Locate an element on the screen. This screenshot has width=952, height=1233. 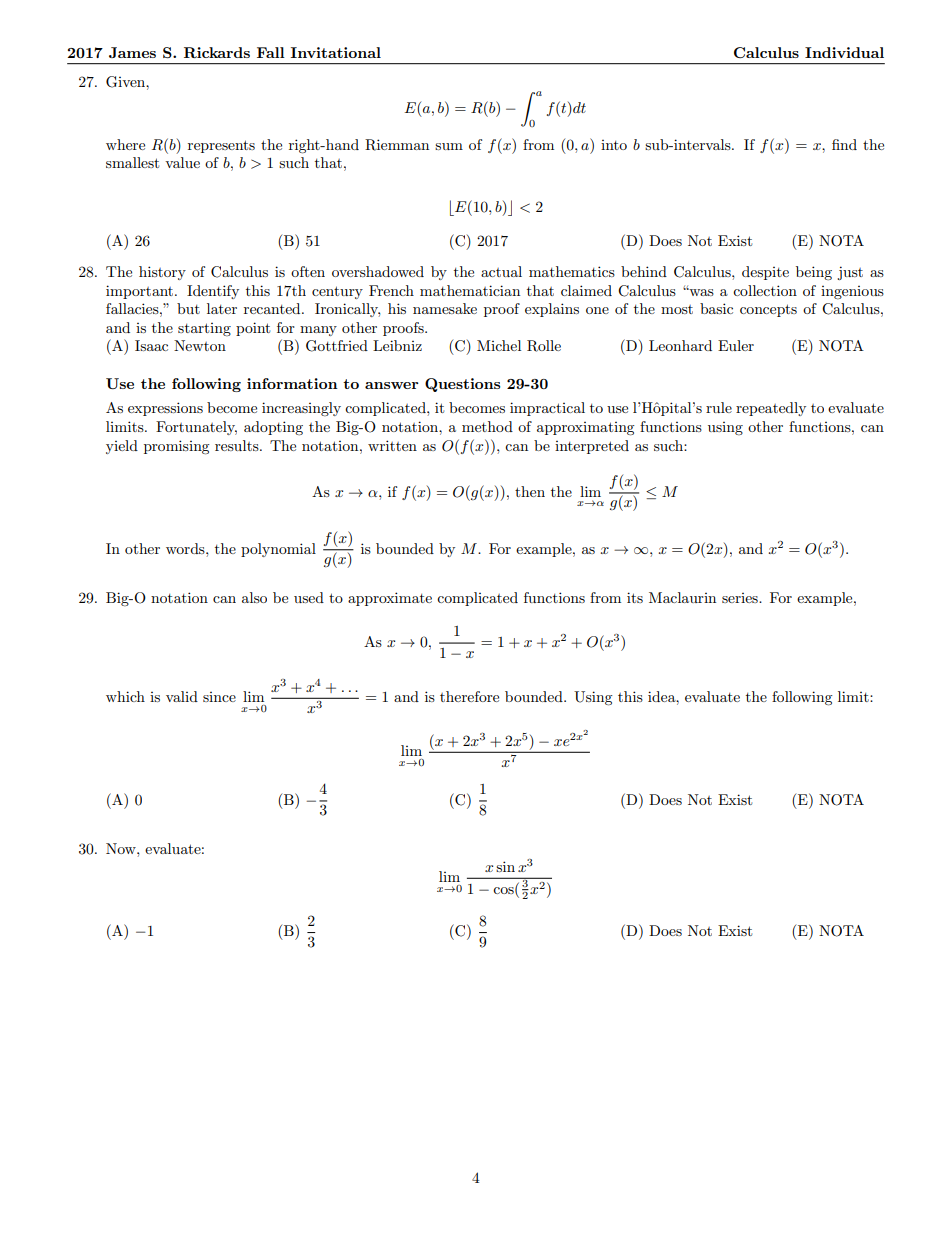
therefore is located at coordinates (469, 696).
